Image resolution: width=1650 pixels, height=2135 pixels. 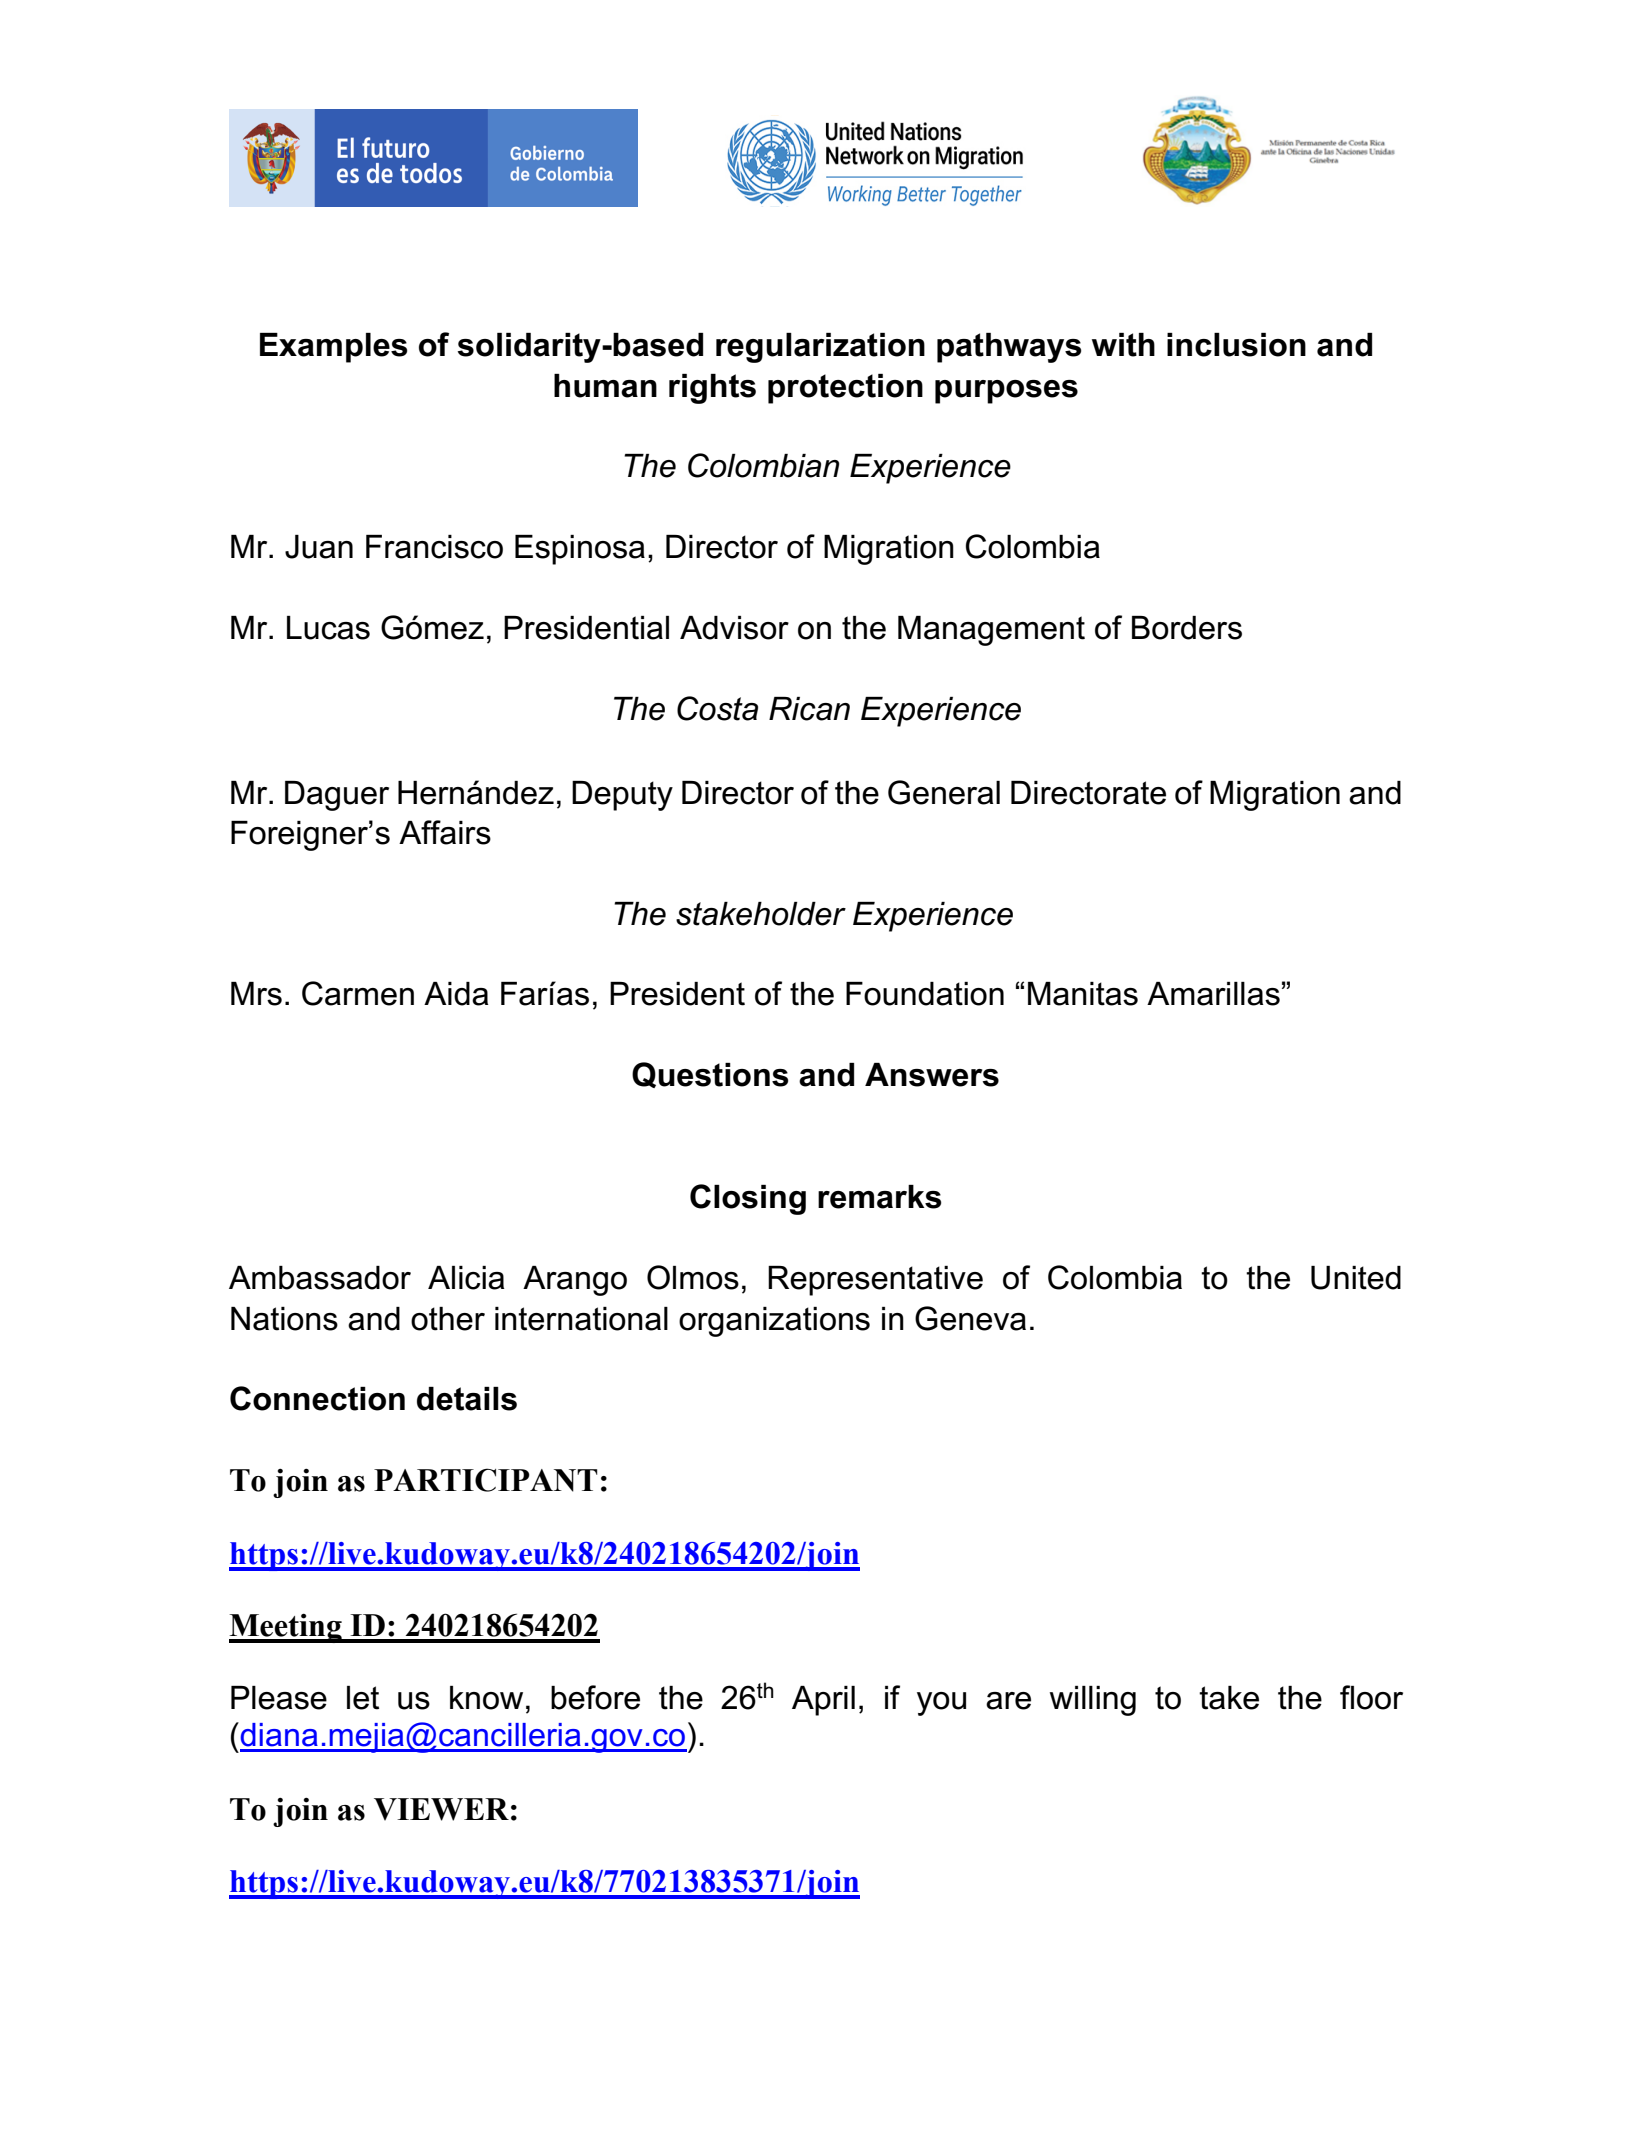 What do you see at coordinates (774, 1322) in the page?
I see `organizations` at bounding box center [774, 1322].
